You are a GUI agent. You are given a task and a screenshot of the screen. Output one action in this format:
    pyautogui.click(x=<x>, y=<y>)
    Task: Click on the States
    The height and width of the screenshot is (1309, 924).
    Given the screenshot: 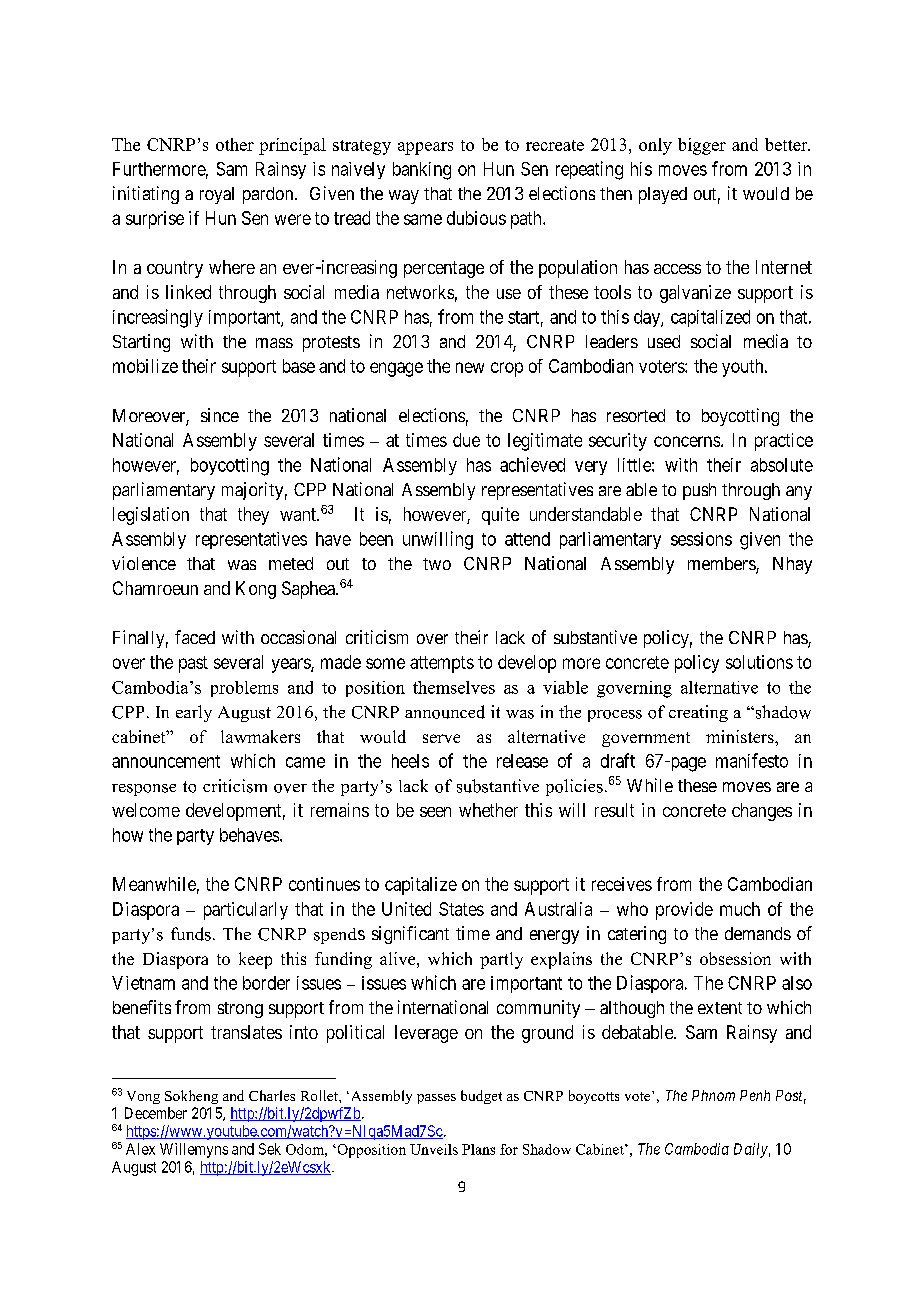 What is the action you would take?
    pyautogui.click(x=461, y=909)
